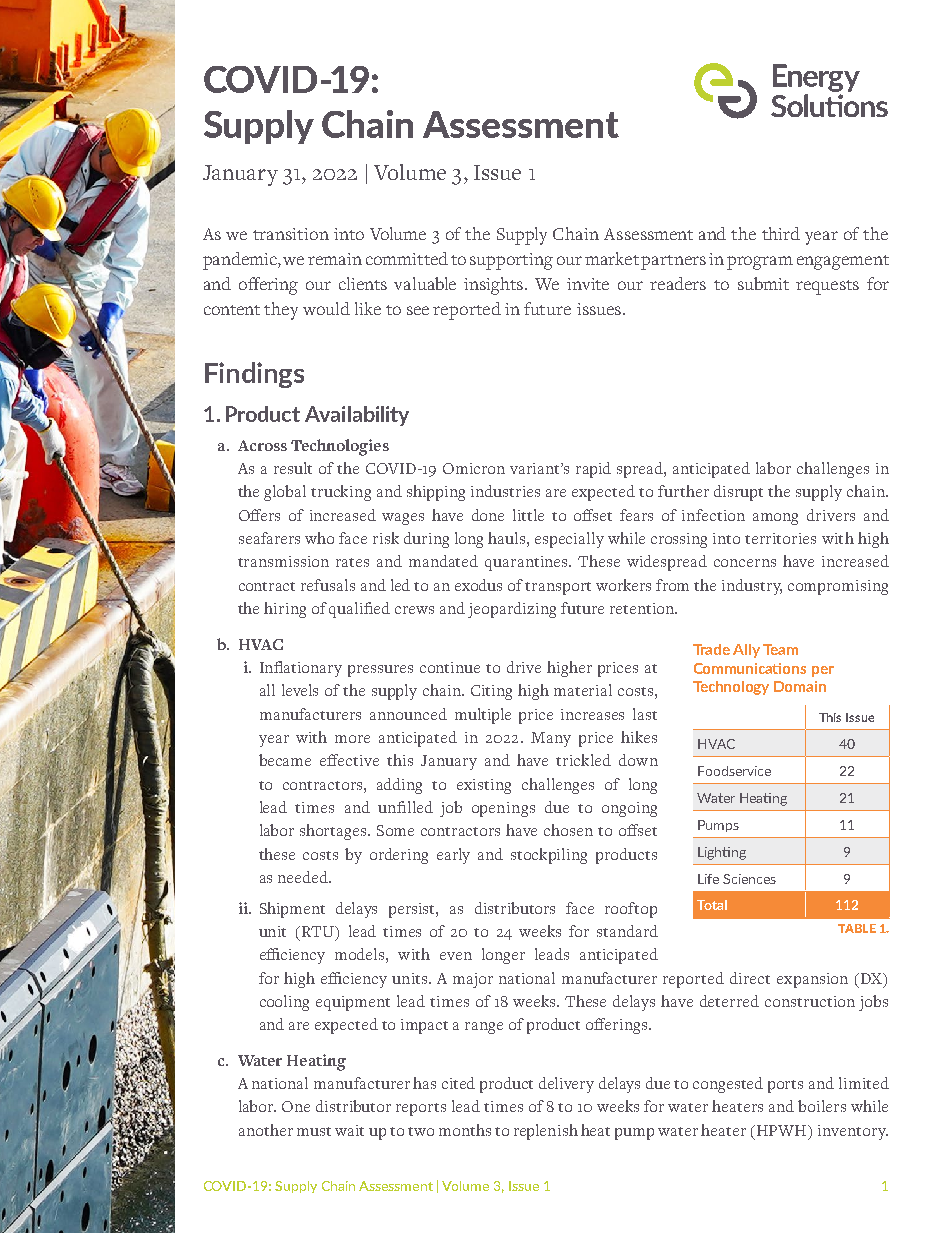 The image size is (952, 1233). I want to click on program, so click(760, 263).
